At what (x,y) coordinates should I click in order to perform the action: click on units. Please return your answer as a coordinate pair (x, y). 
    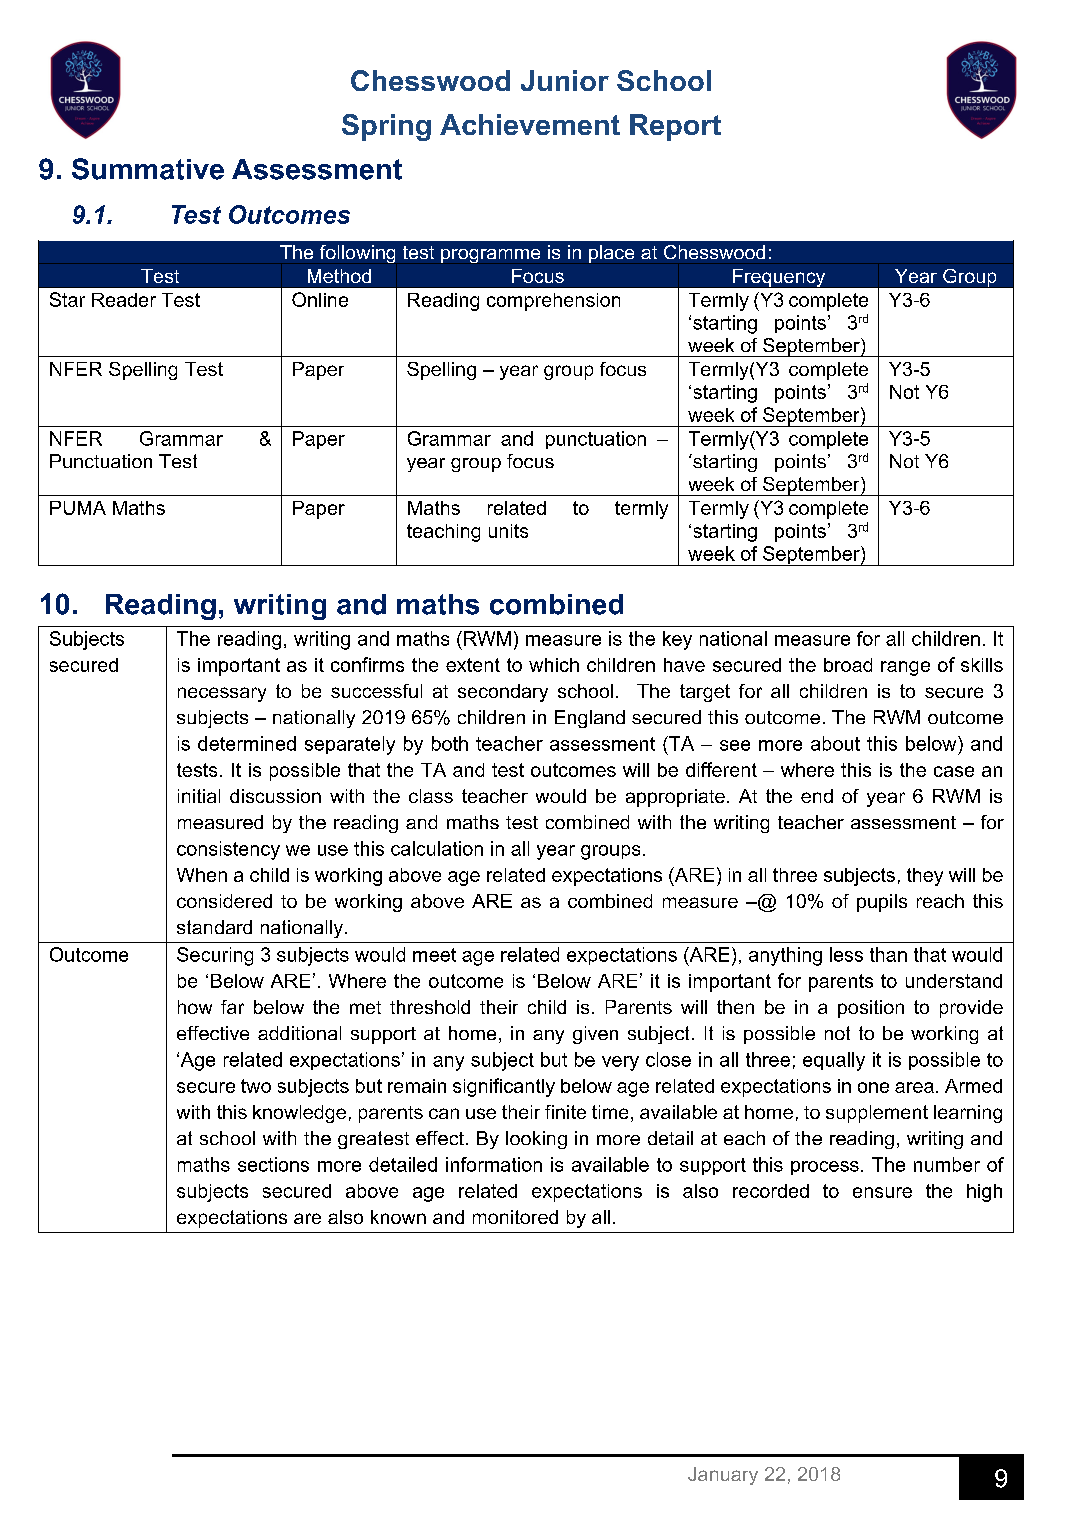
    Looking at the image, I should click on (508, 531).
